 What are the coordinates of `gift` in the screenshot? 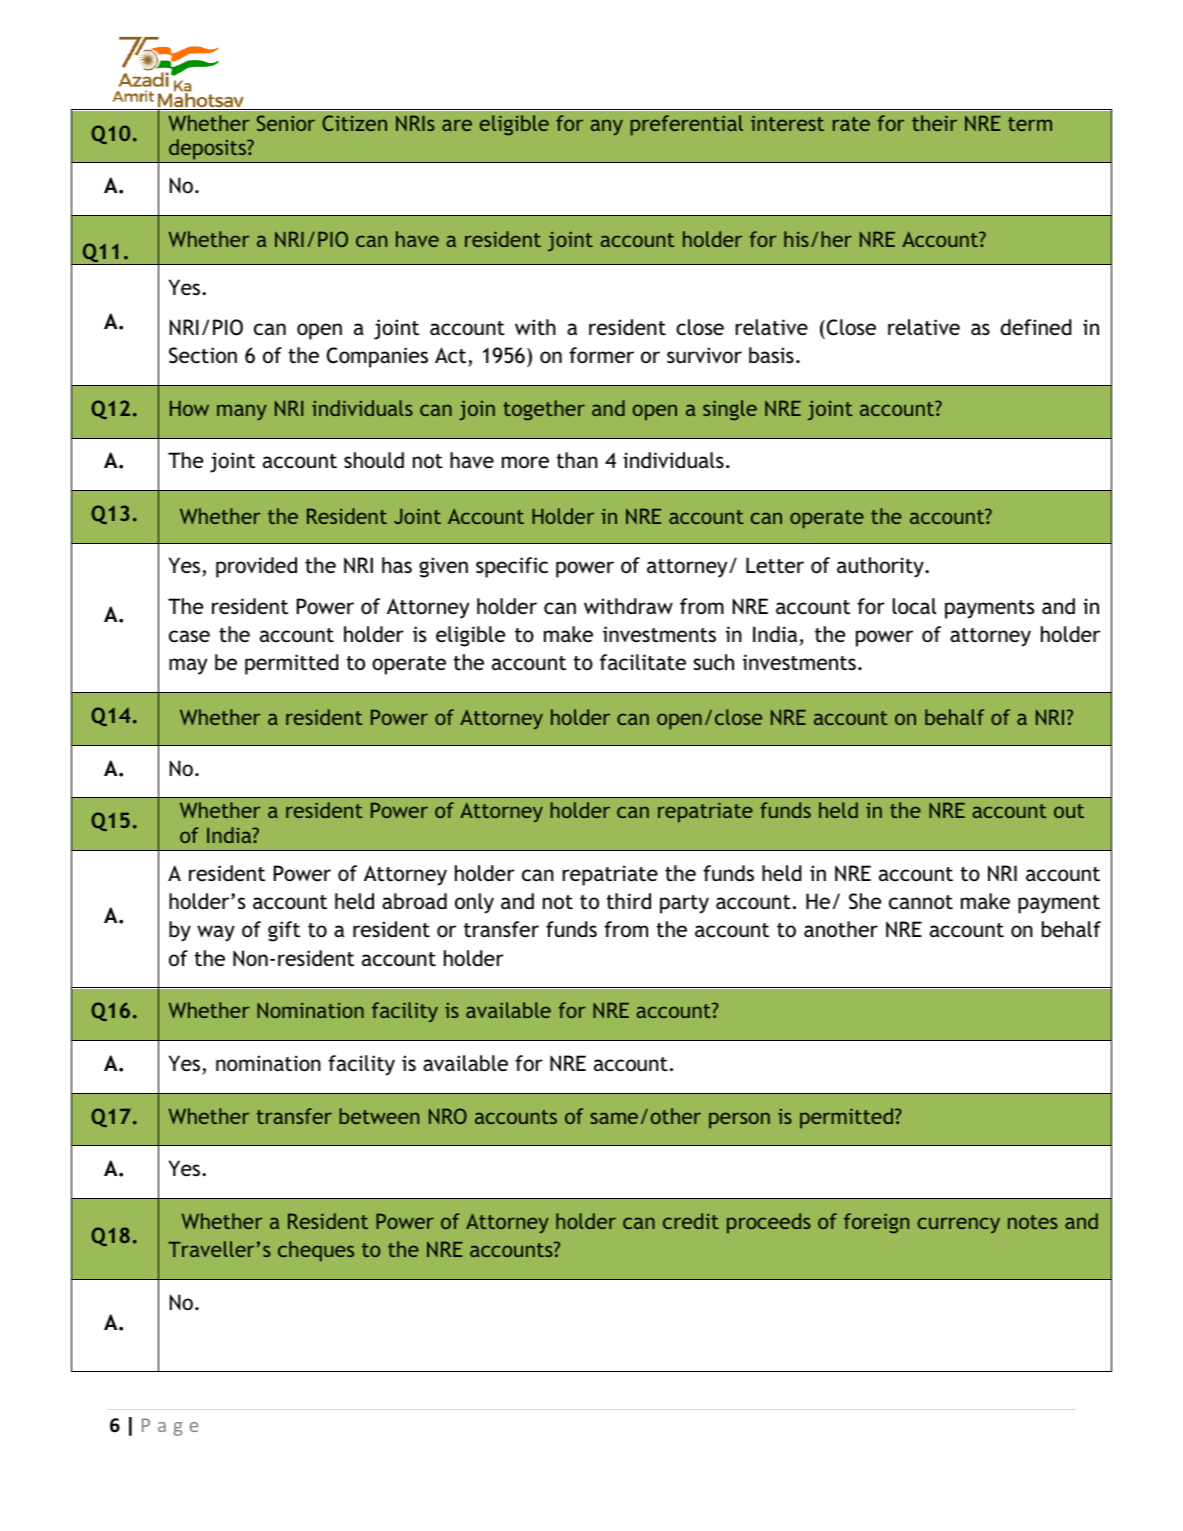 It's located at (284, 931).
